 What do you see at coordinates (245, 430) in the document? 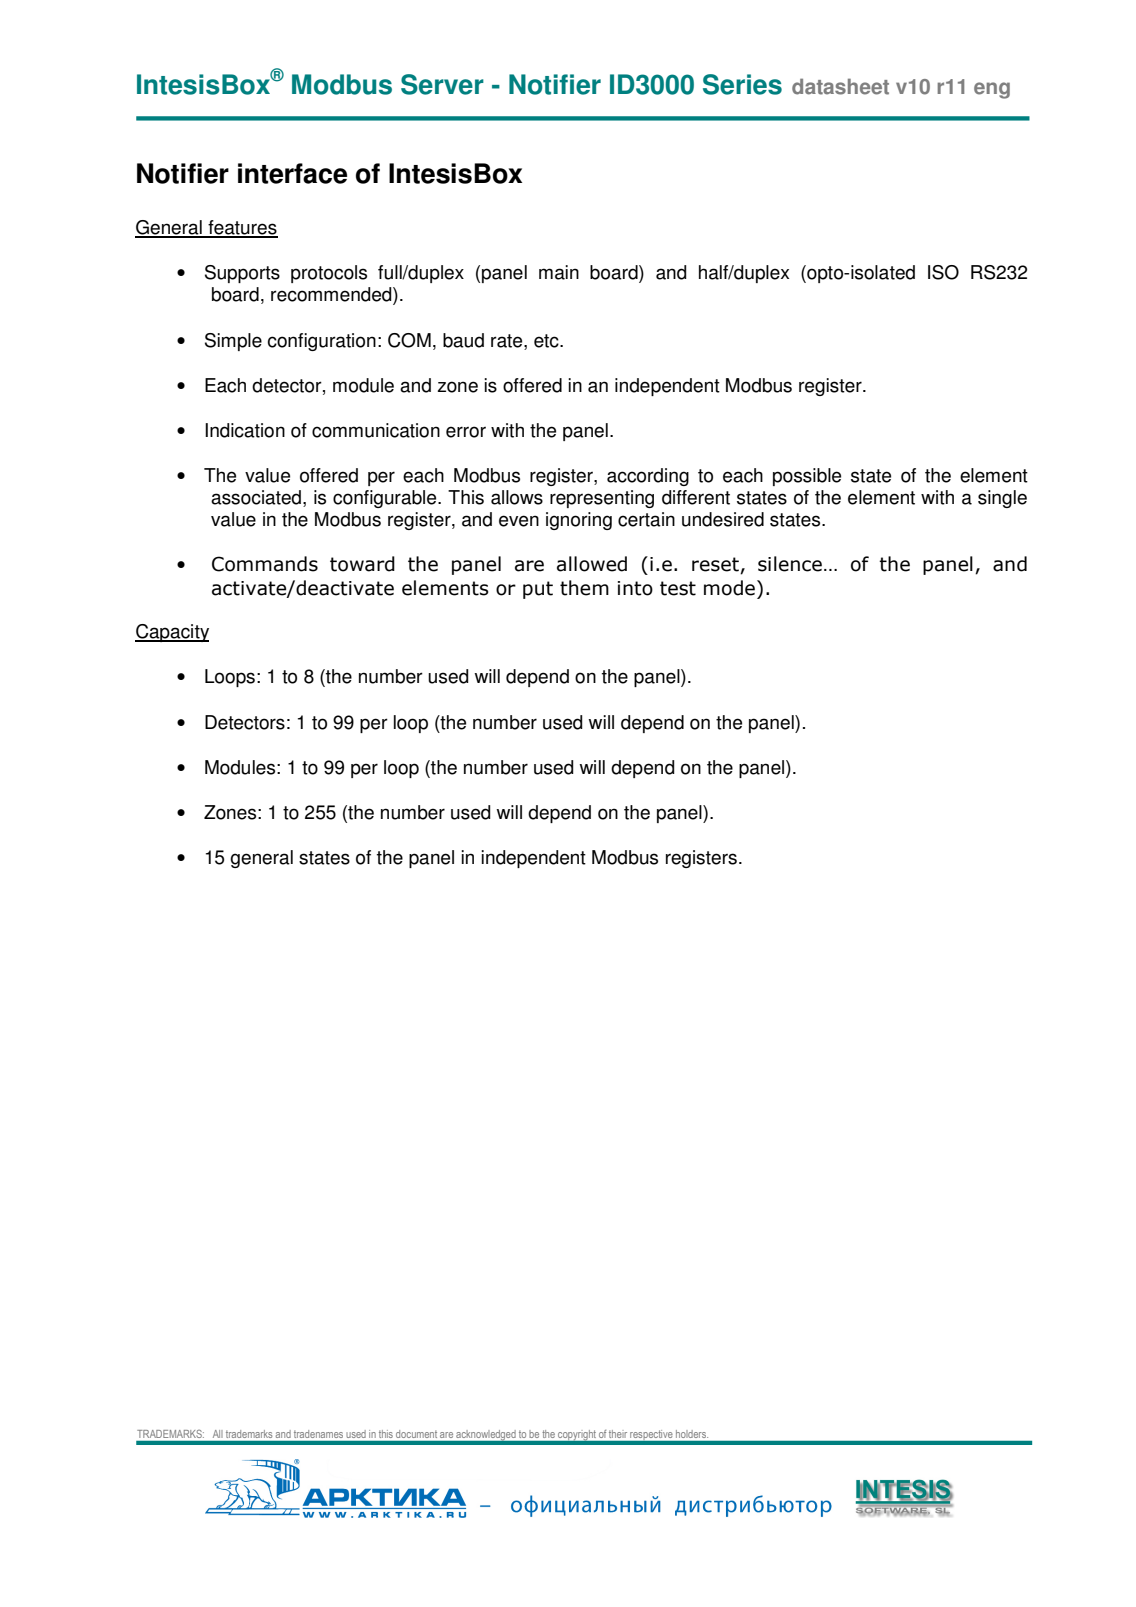
I see `Indication` at bounding box center [245, 430].
